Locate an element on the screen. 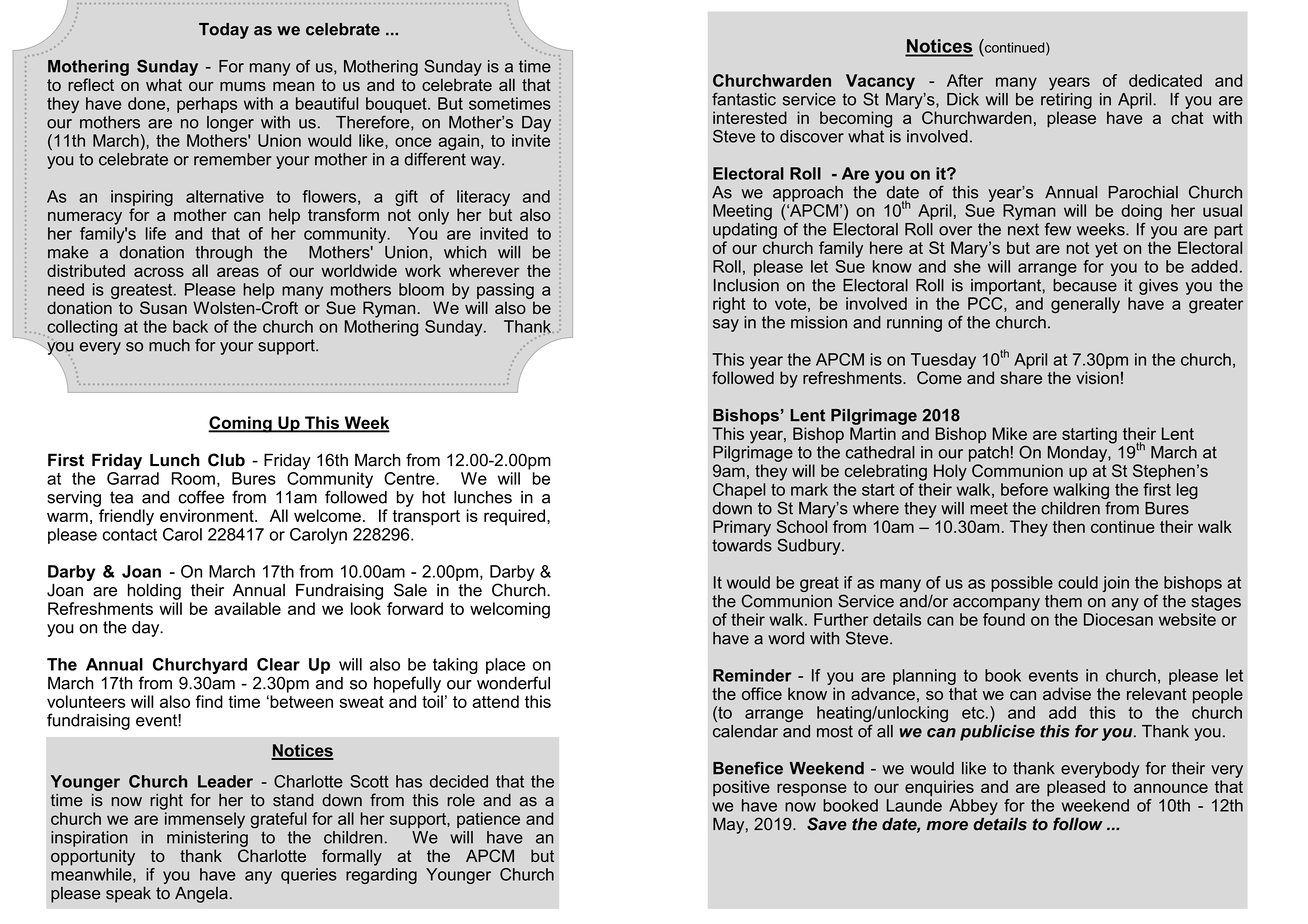 The height and width of the screenshot is (924, 1308). Today is located at coordinates (224, 31).
